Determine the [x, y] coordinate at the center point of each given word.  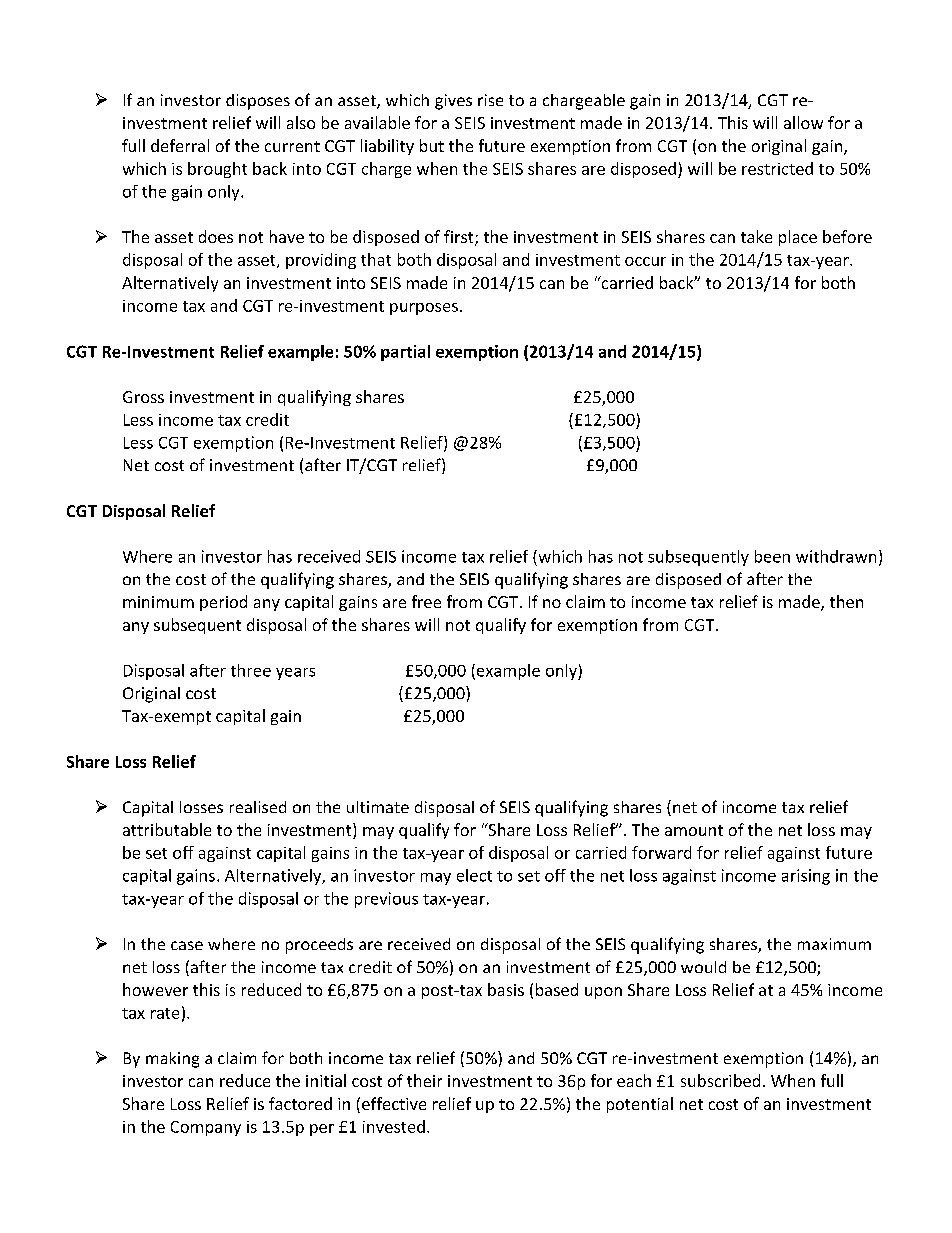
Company [206, 1128]
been [772, 556]
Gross [143, 397]
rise [490, 100]
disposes [258, 102]
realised [258, 807]
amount [694, 830]
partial [405, 353]
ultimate [378, 807]
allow [803, 122]
